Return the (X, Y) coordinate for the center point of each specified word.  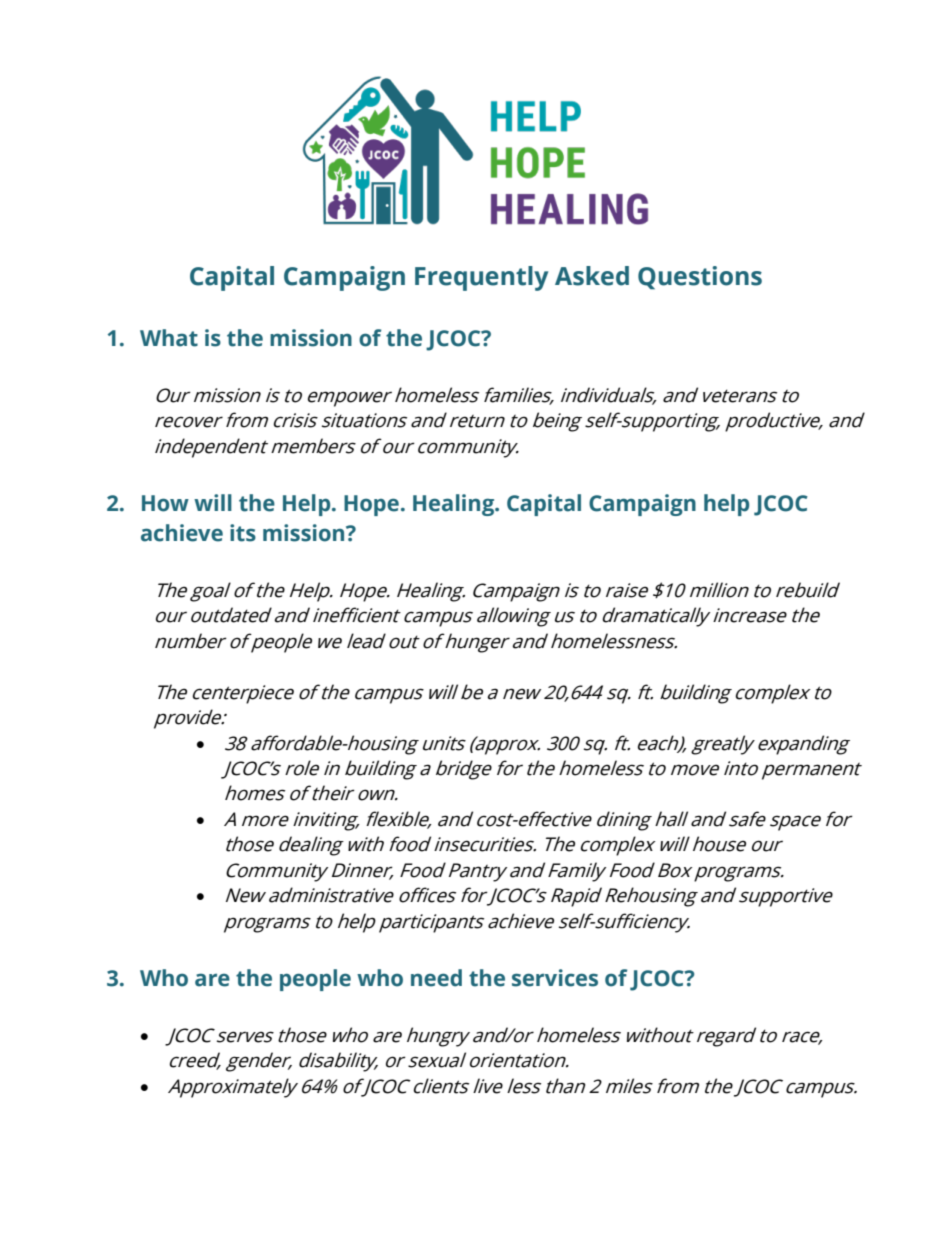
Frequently (481, 278)
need (436, 978)
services (555, 978)
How (165, 503)
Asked (592, 276)
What (169, 338)
